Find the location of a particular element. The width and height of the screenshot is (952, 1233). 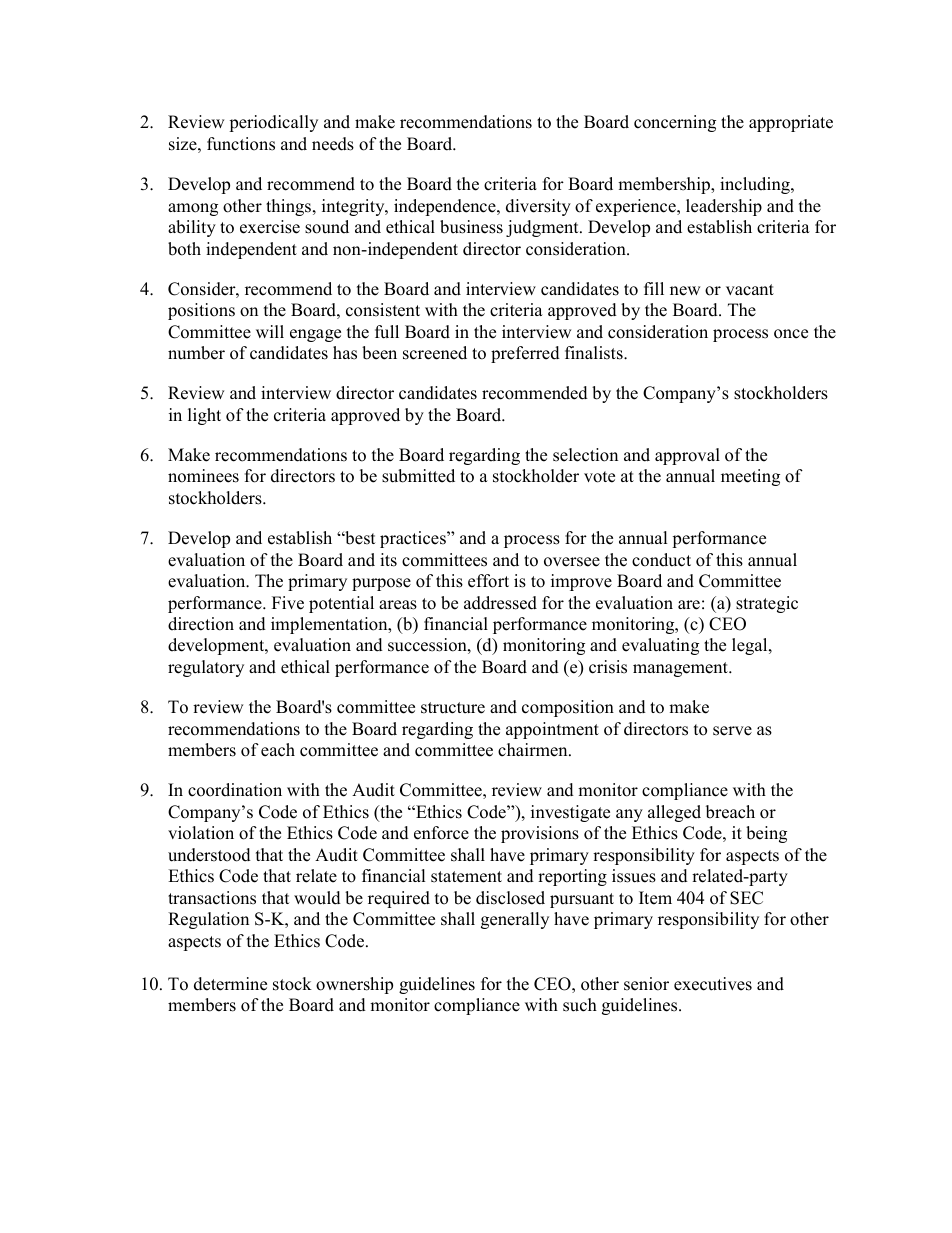

submitted is located at coordinates (418, 476).
